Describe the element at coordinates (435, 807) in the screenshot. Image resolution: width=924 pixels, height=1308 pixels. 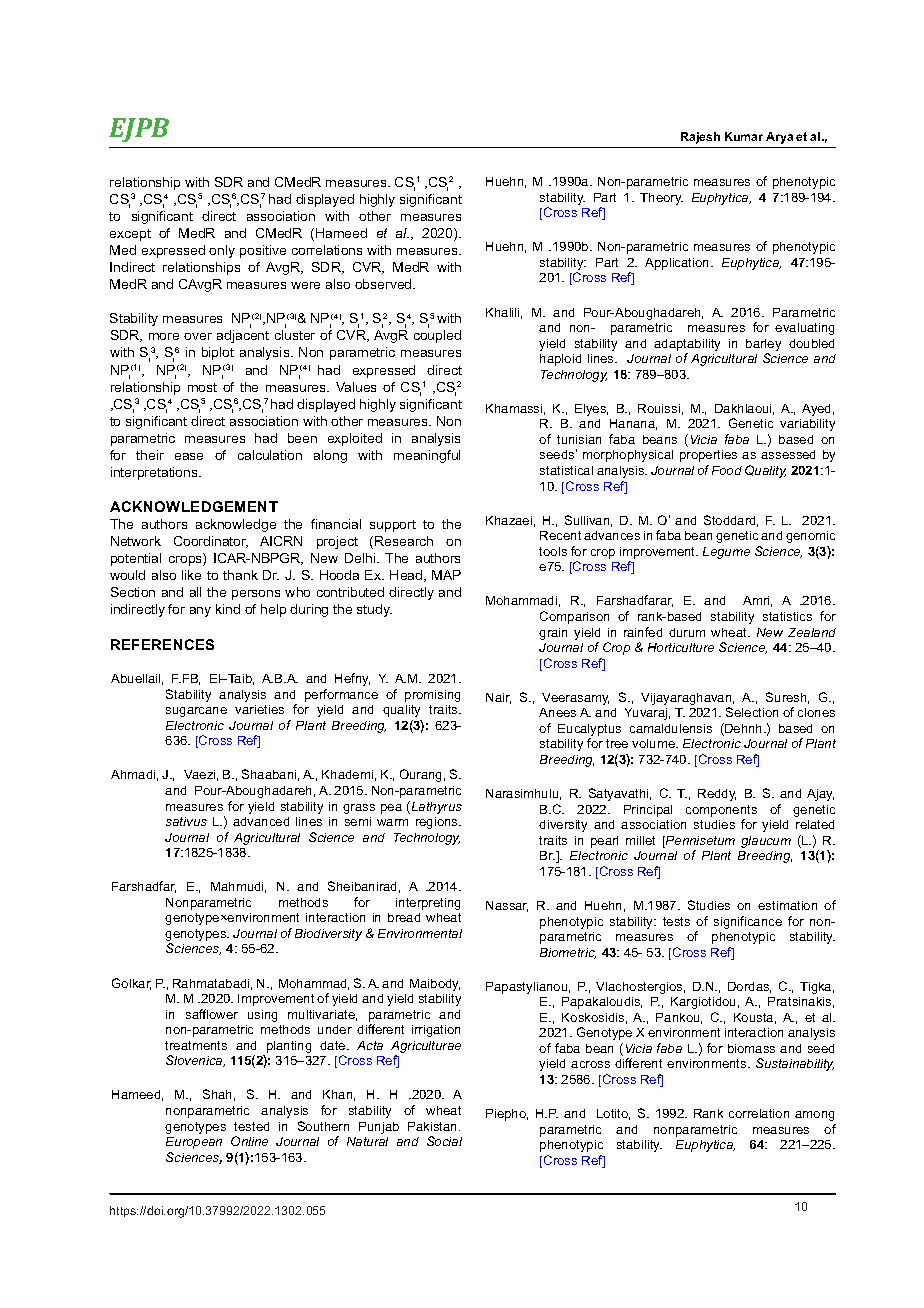
I see `Lathyrus` at that location.
